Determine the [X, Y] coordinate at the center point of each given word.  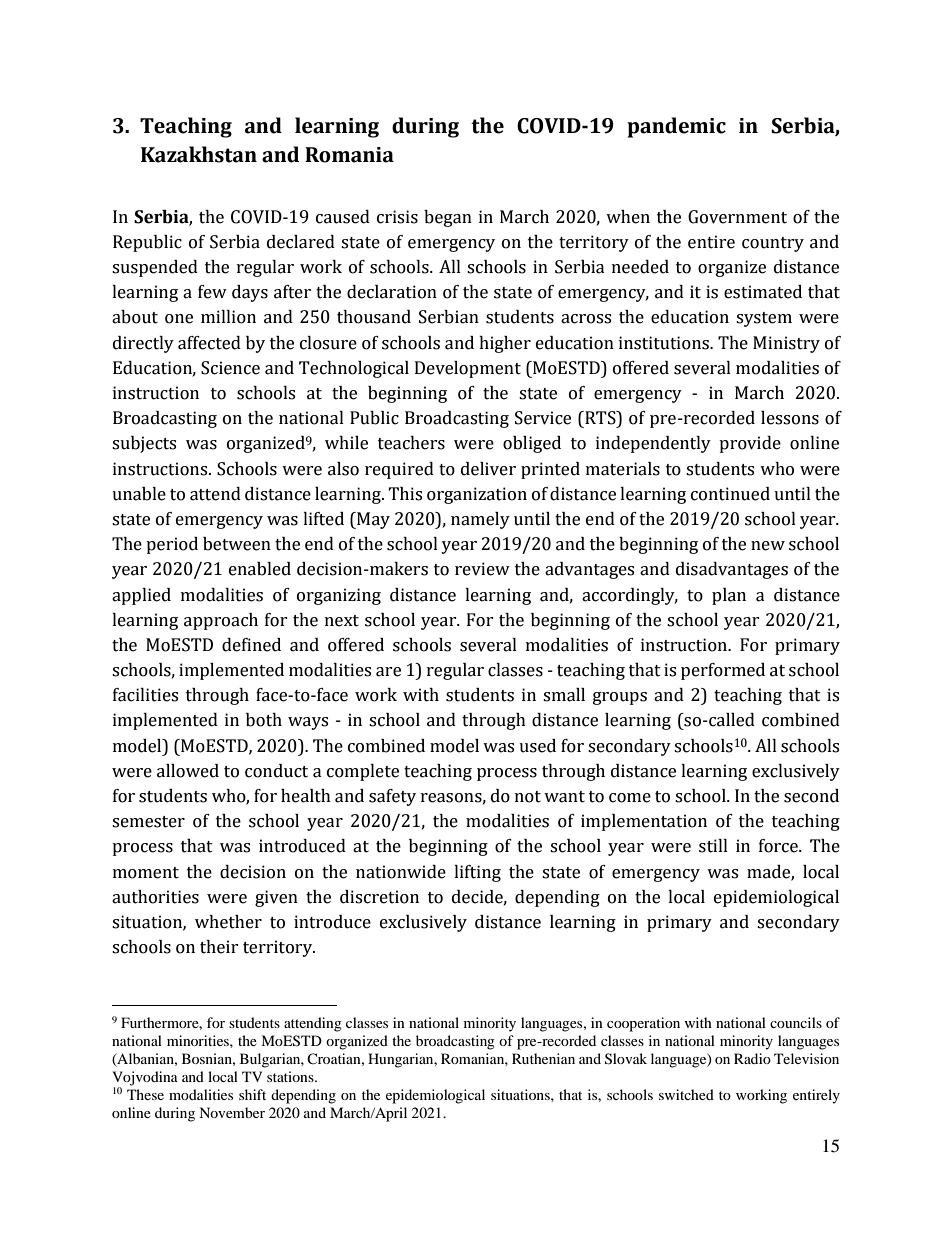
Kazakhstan [199, 154]
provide [750, 444]
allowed [188, 771]
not [528, 797]
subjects [144, 444]
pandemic [676, 127]
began [448, 218]
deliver [488, 469]
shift [252, 1094]
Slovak [626, 1059]
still [713, 846]
